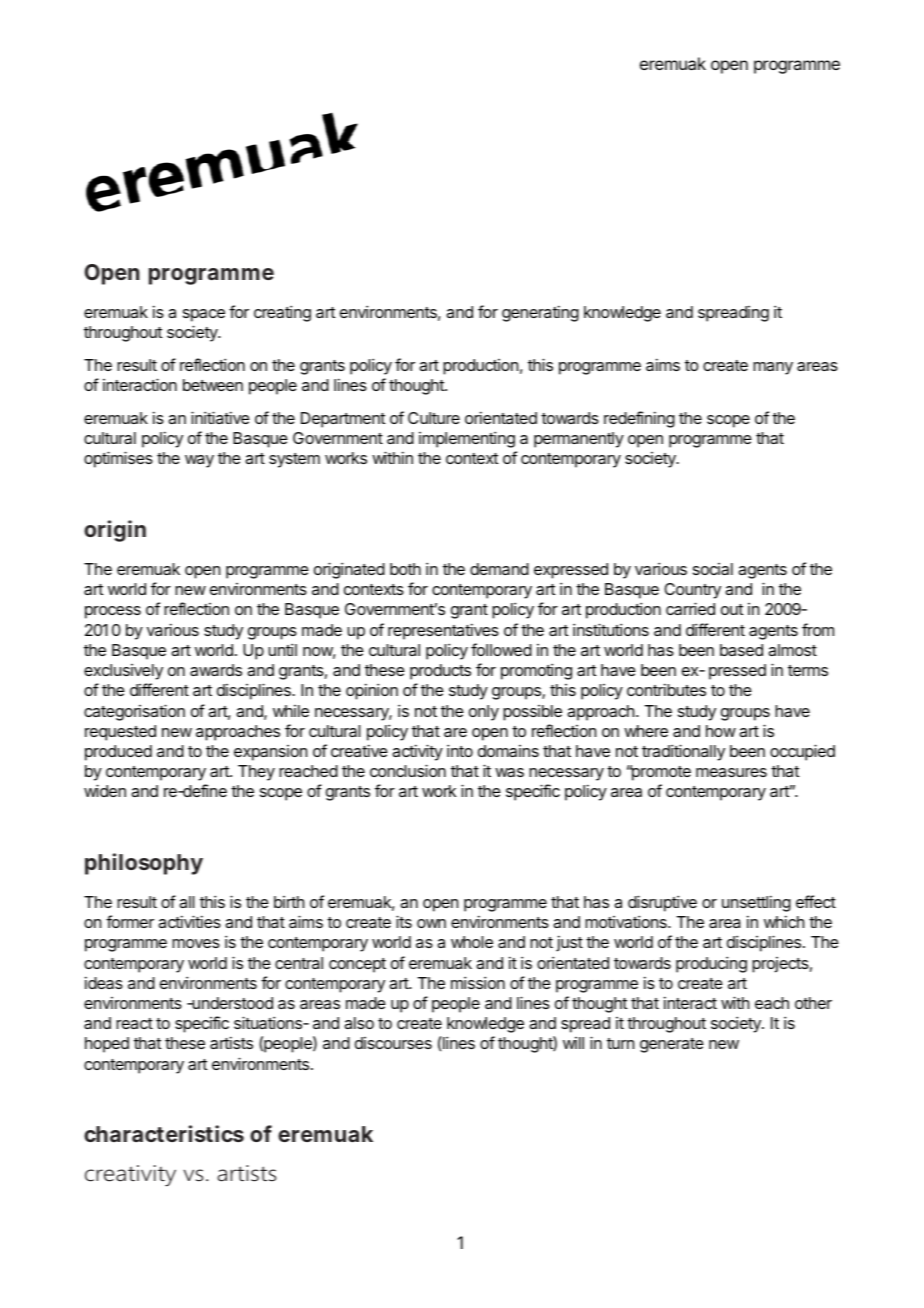 This document has height=1308, width=924. What do you see at coordinates (164, 1133) in the document?
I see `characteristics` at bounding box center [164, 1133].
